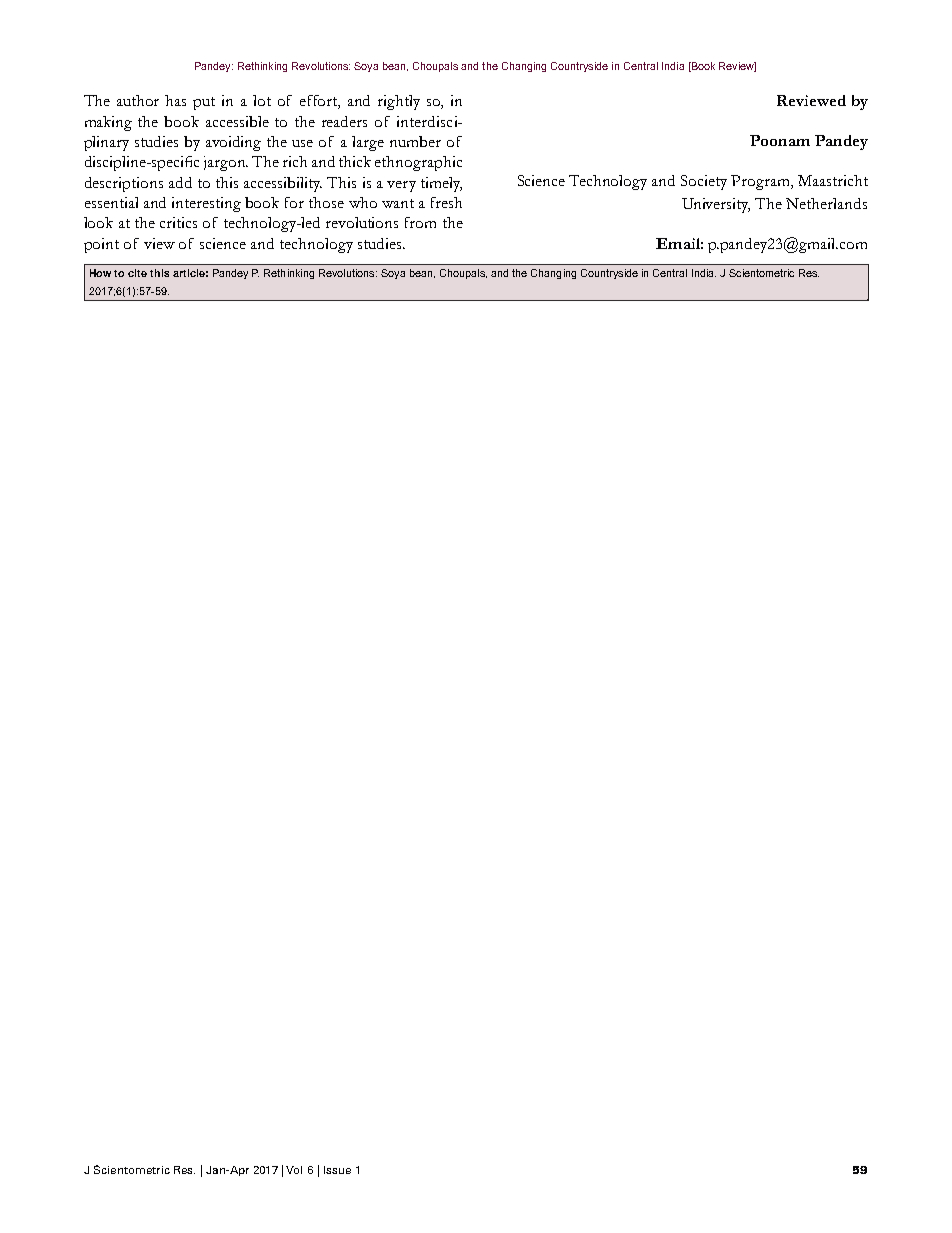 This screenshot has width=952, height=1233. What do you see at coordinates (398, 203) in the screenshot?
I see `want` at bounding box center [398, 203].
